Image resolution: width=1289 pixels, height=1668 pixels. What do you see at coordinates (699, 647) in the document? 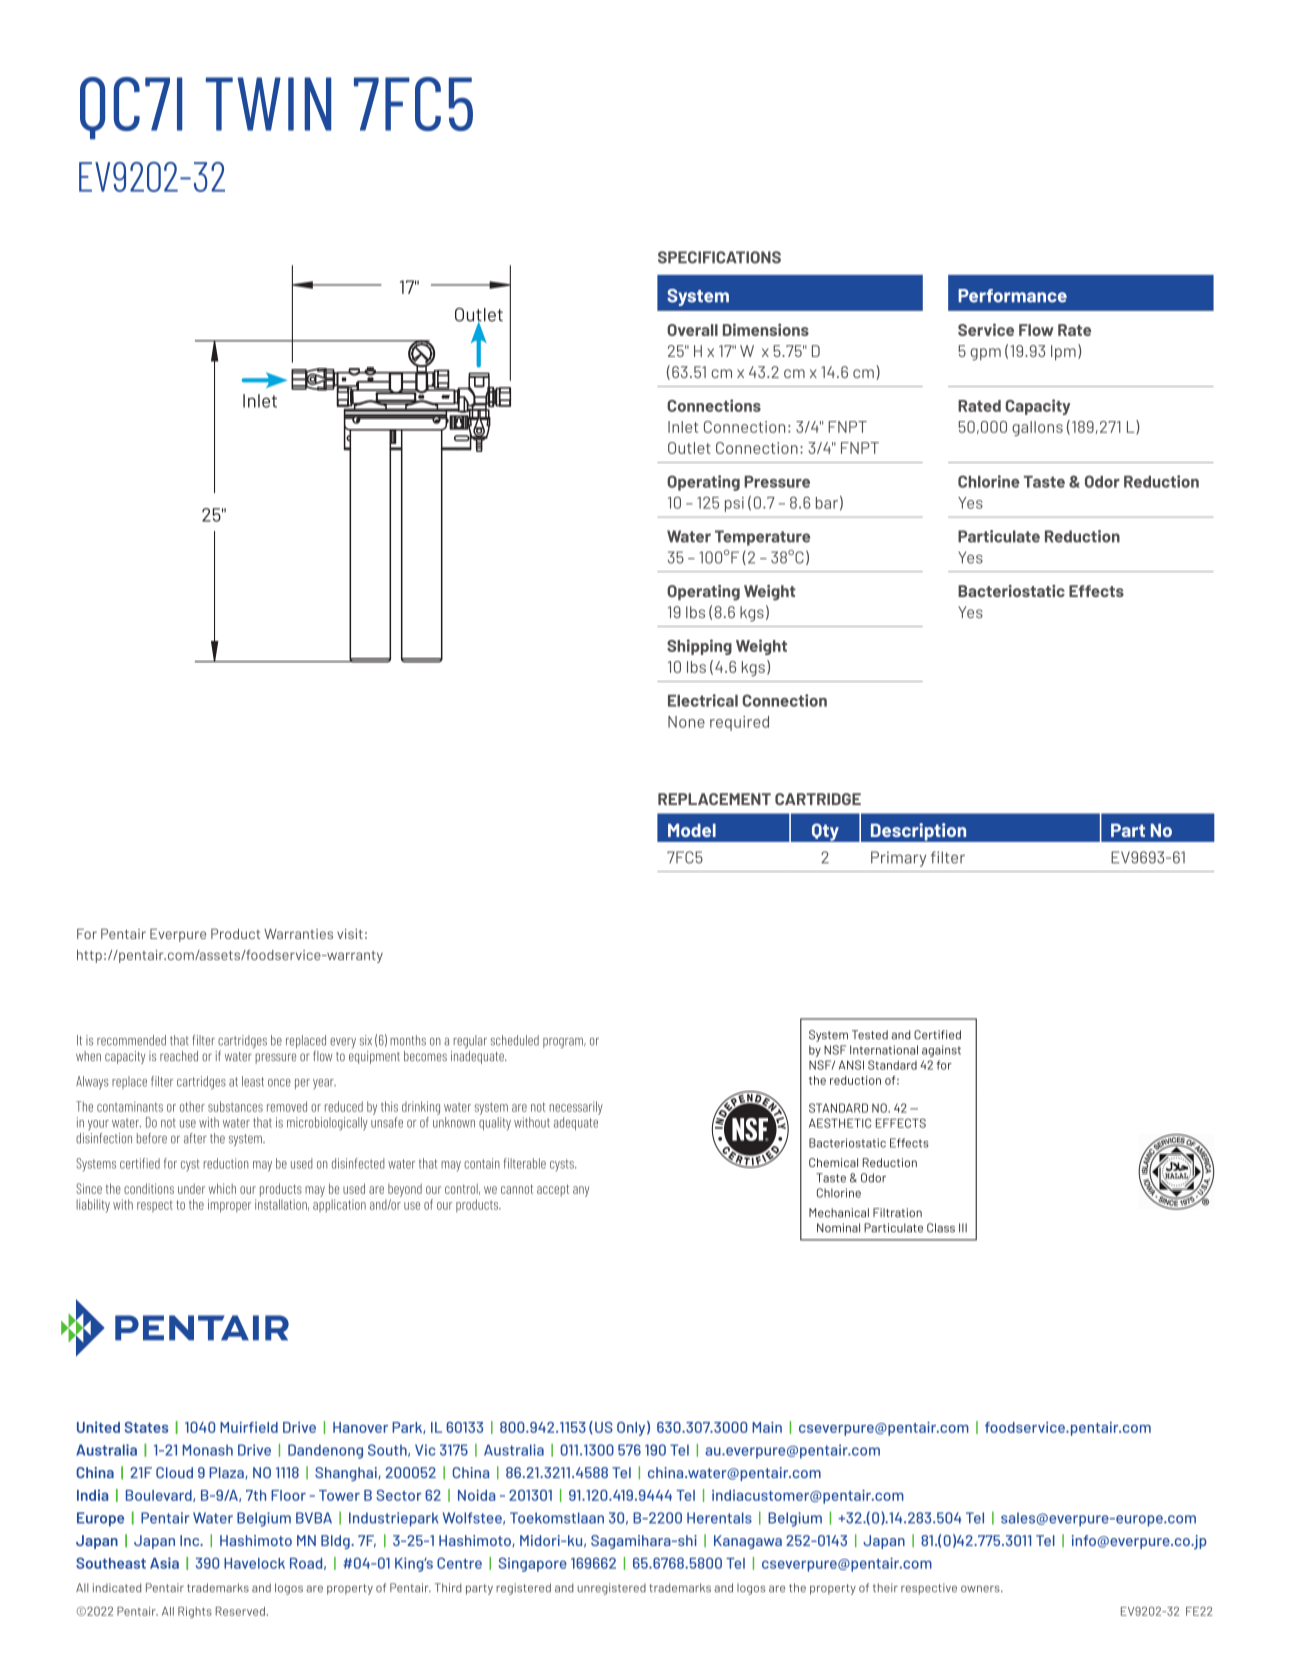
I see `Shipping` at bounding box center [699, 647].
